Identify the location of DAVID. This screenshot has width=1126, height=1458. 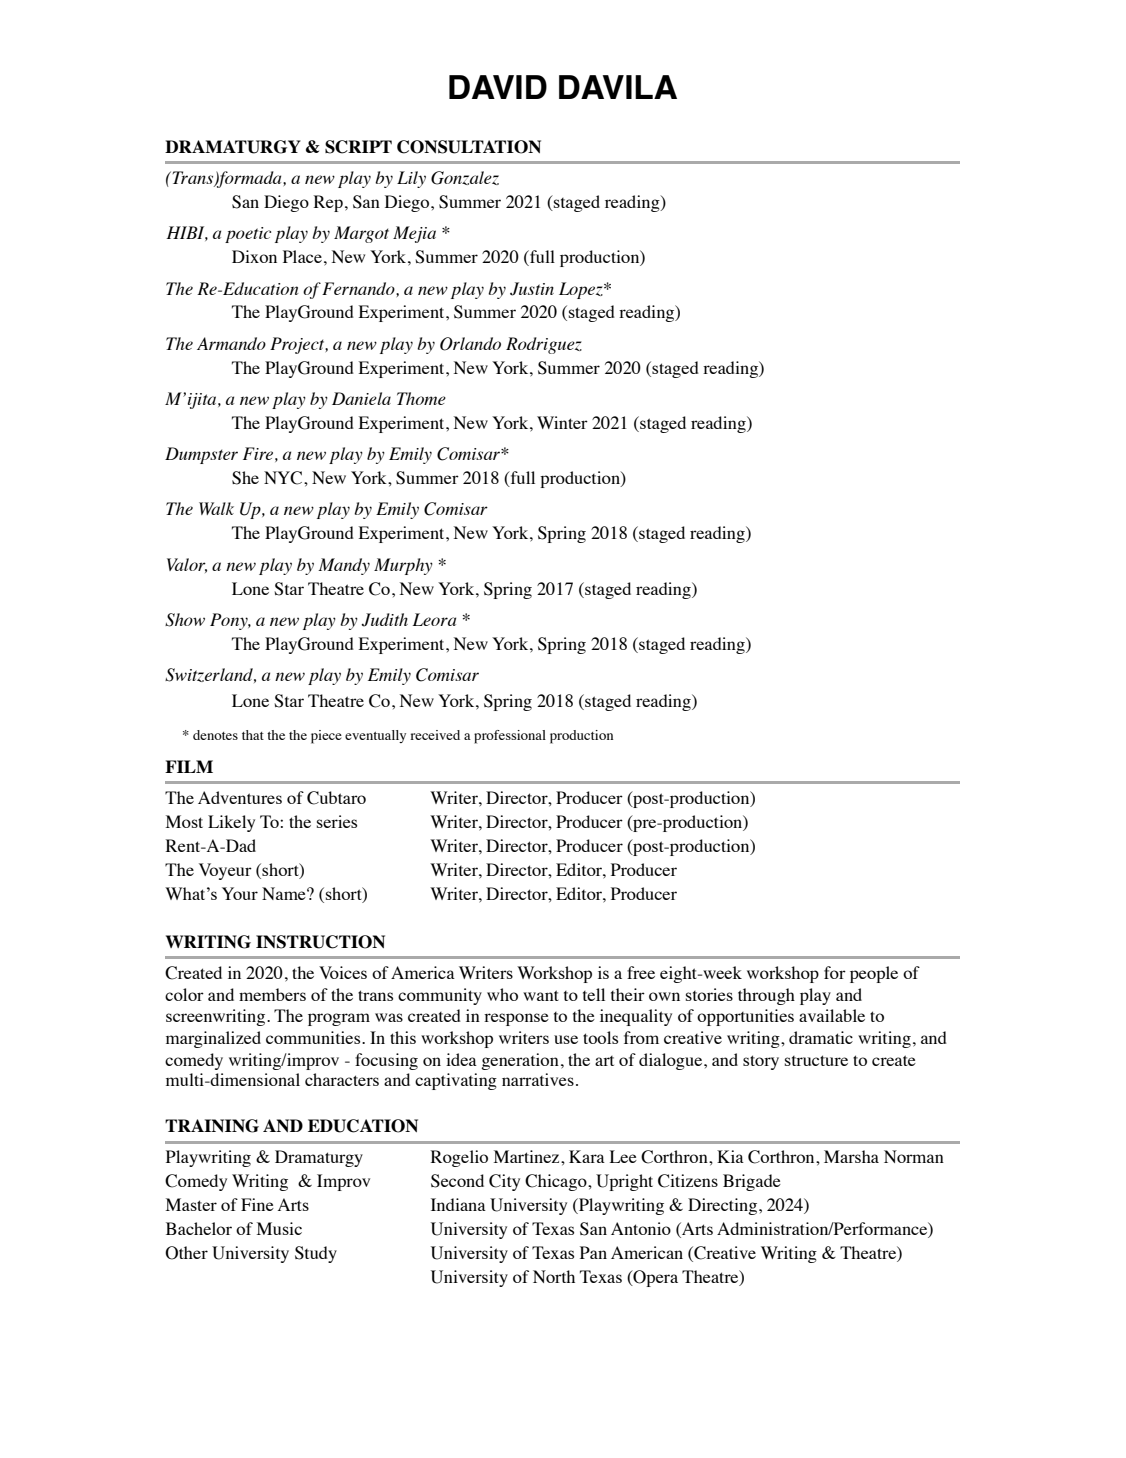
(498, 87).
